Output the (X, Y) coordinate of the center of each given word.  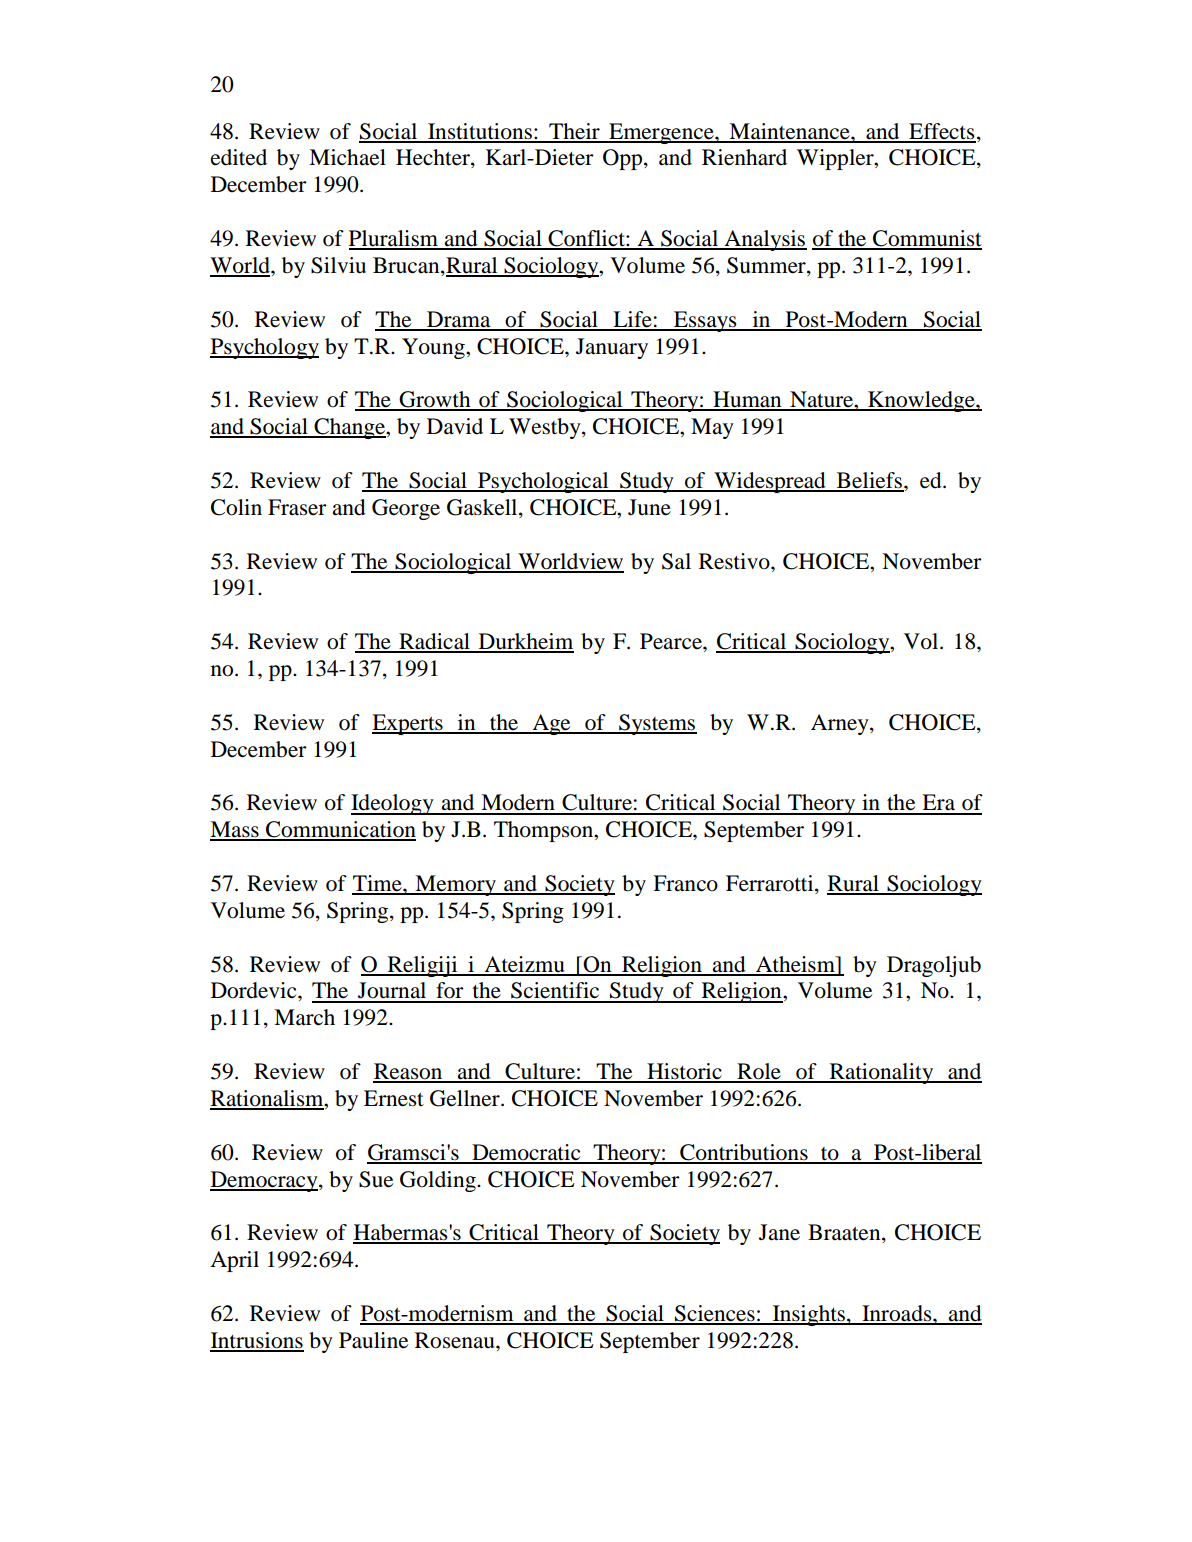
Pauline (373, 1340)
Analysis (764, 240)
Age (551, 724)
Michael (347, 157)
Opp (624, 159)
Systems (657, 724)
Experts (408, 724)
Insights (808, 1315)
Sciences (715, 1314)
